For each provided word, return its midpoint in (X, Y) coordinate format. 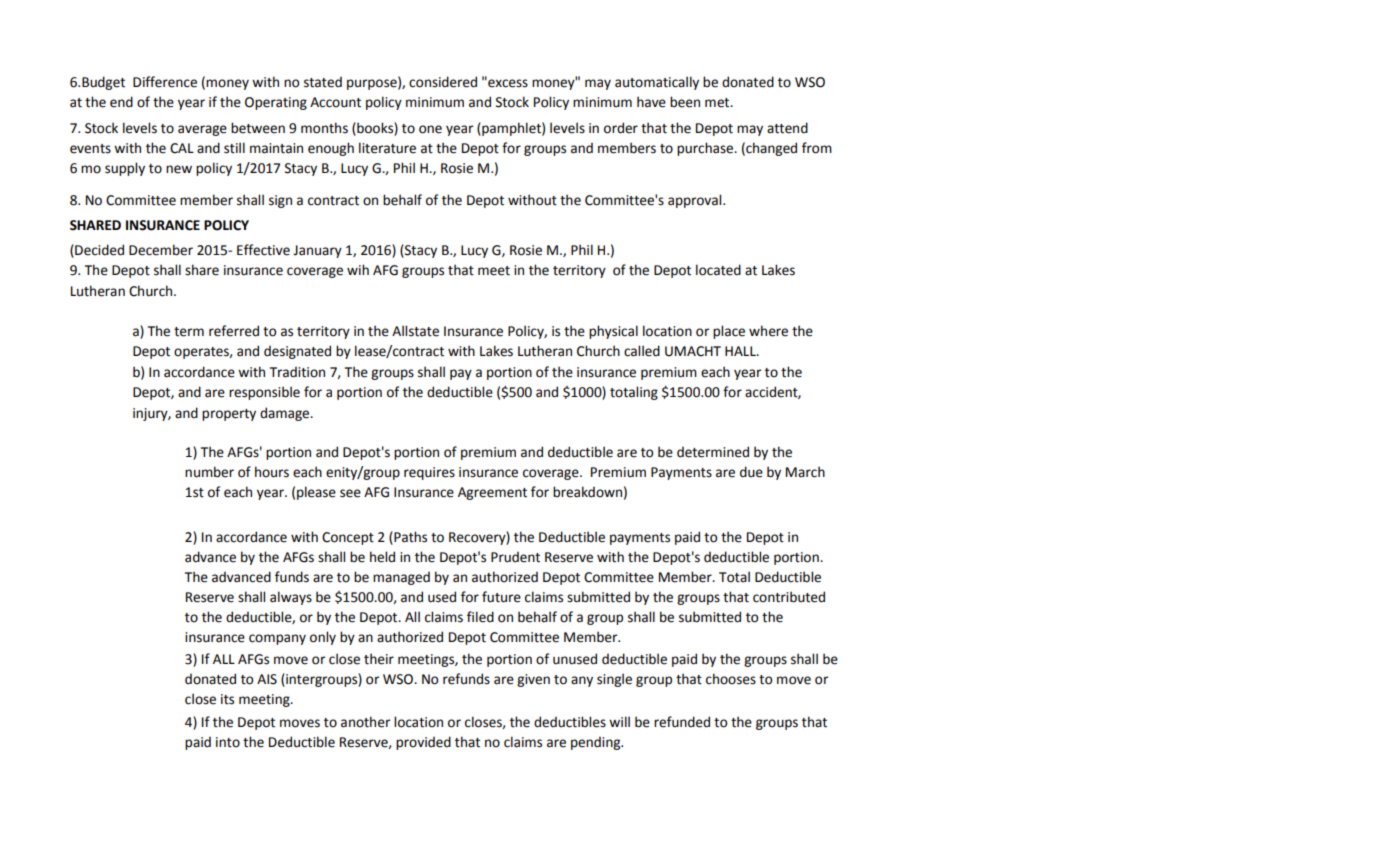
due (751, 472)
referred (234, 331)
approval (696, 201)
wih (358, 269)
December (161, 250)
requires (429, 473)
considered (443, 82)
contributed (789, 597)
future (501, 597)
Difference (165, 82)
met (718, 103)
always (291, 598)
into (228, 742)
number (209, 472)
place (729, 332)
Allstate (415, 331)
